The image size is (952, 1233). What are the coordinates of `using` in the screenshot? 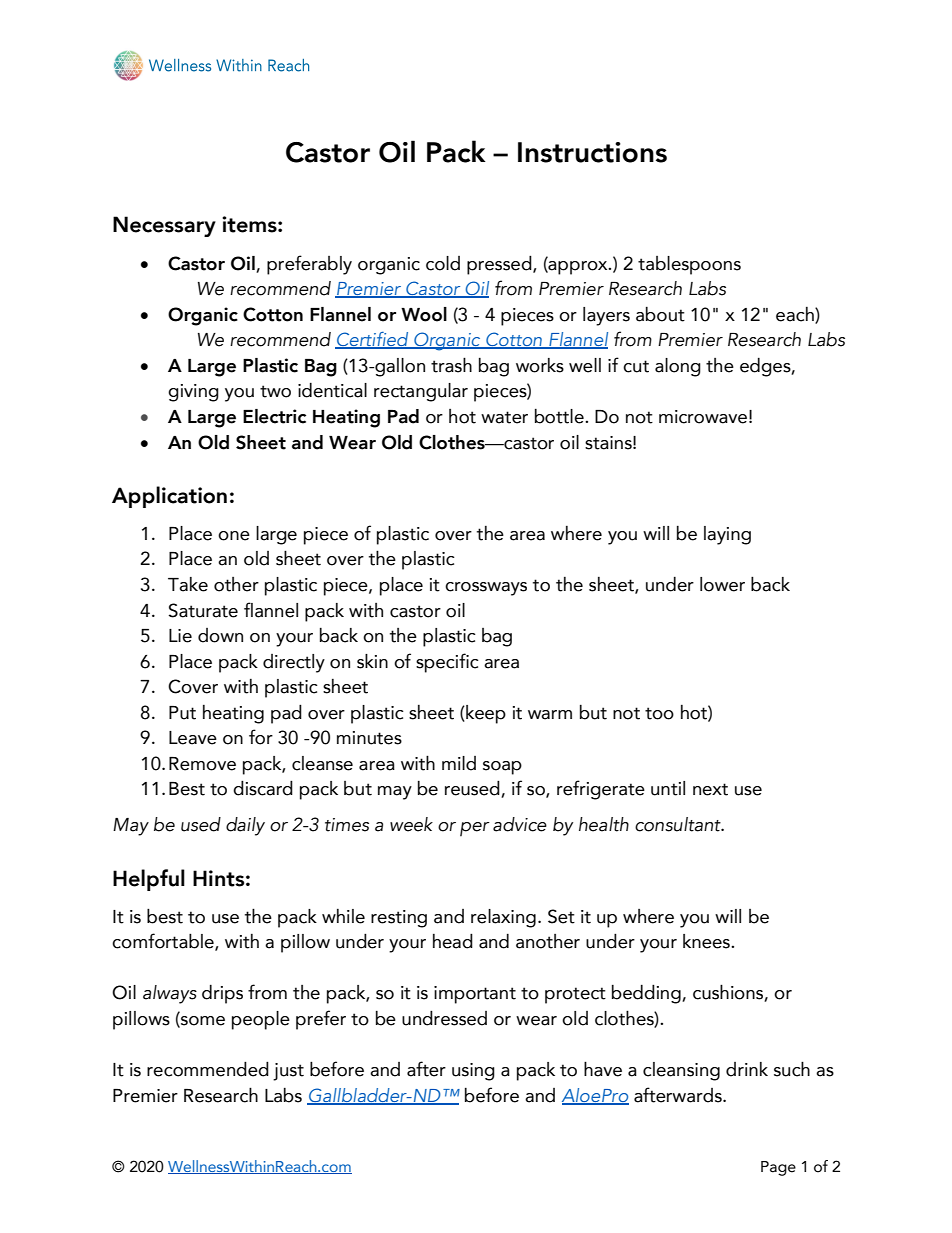 It's located at (473, 1072).
